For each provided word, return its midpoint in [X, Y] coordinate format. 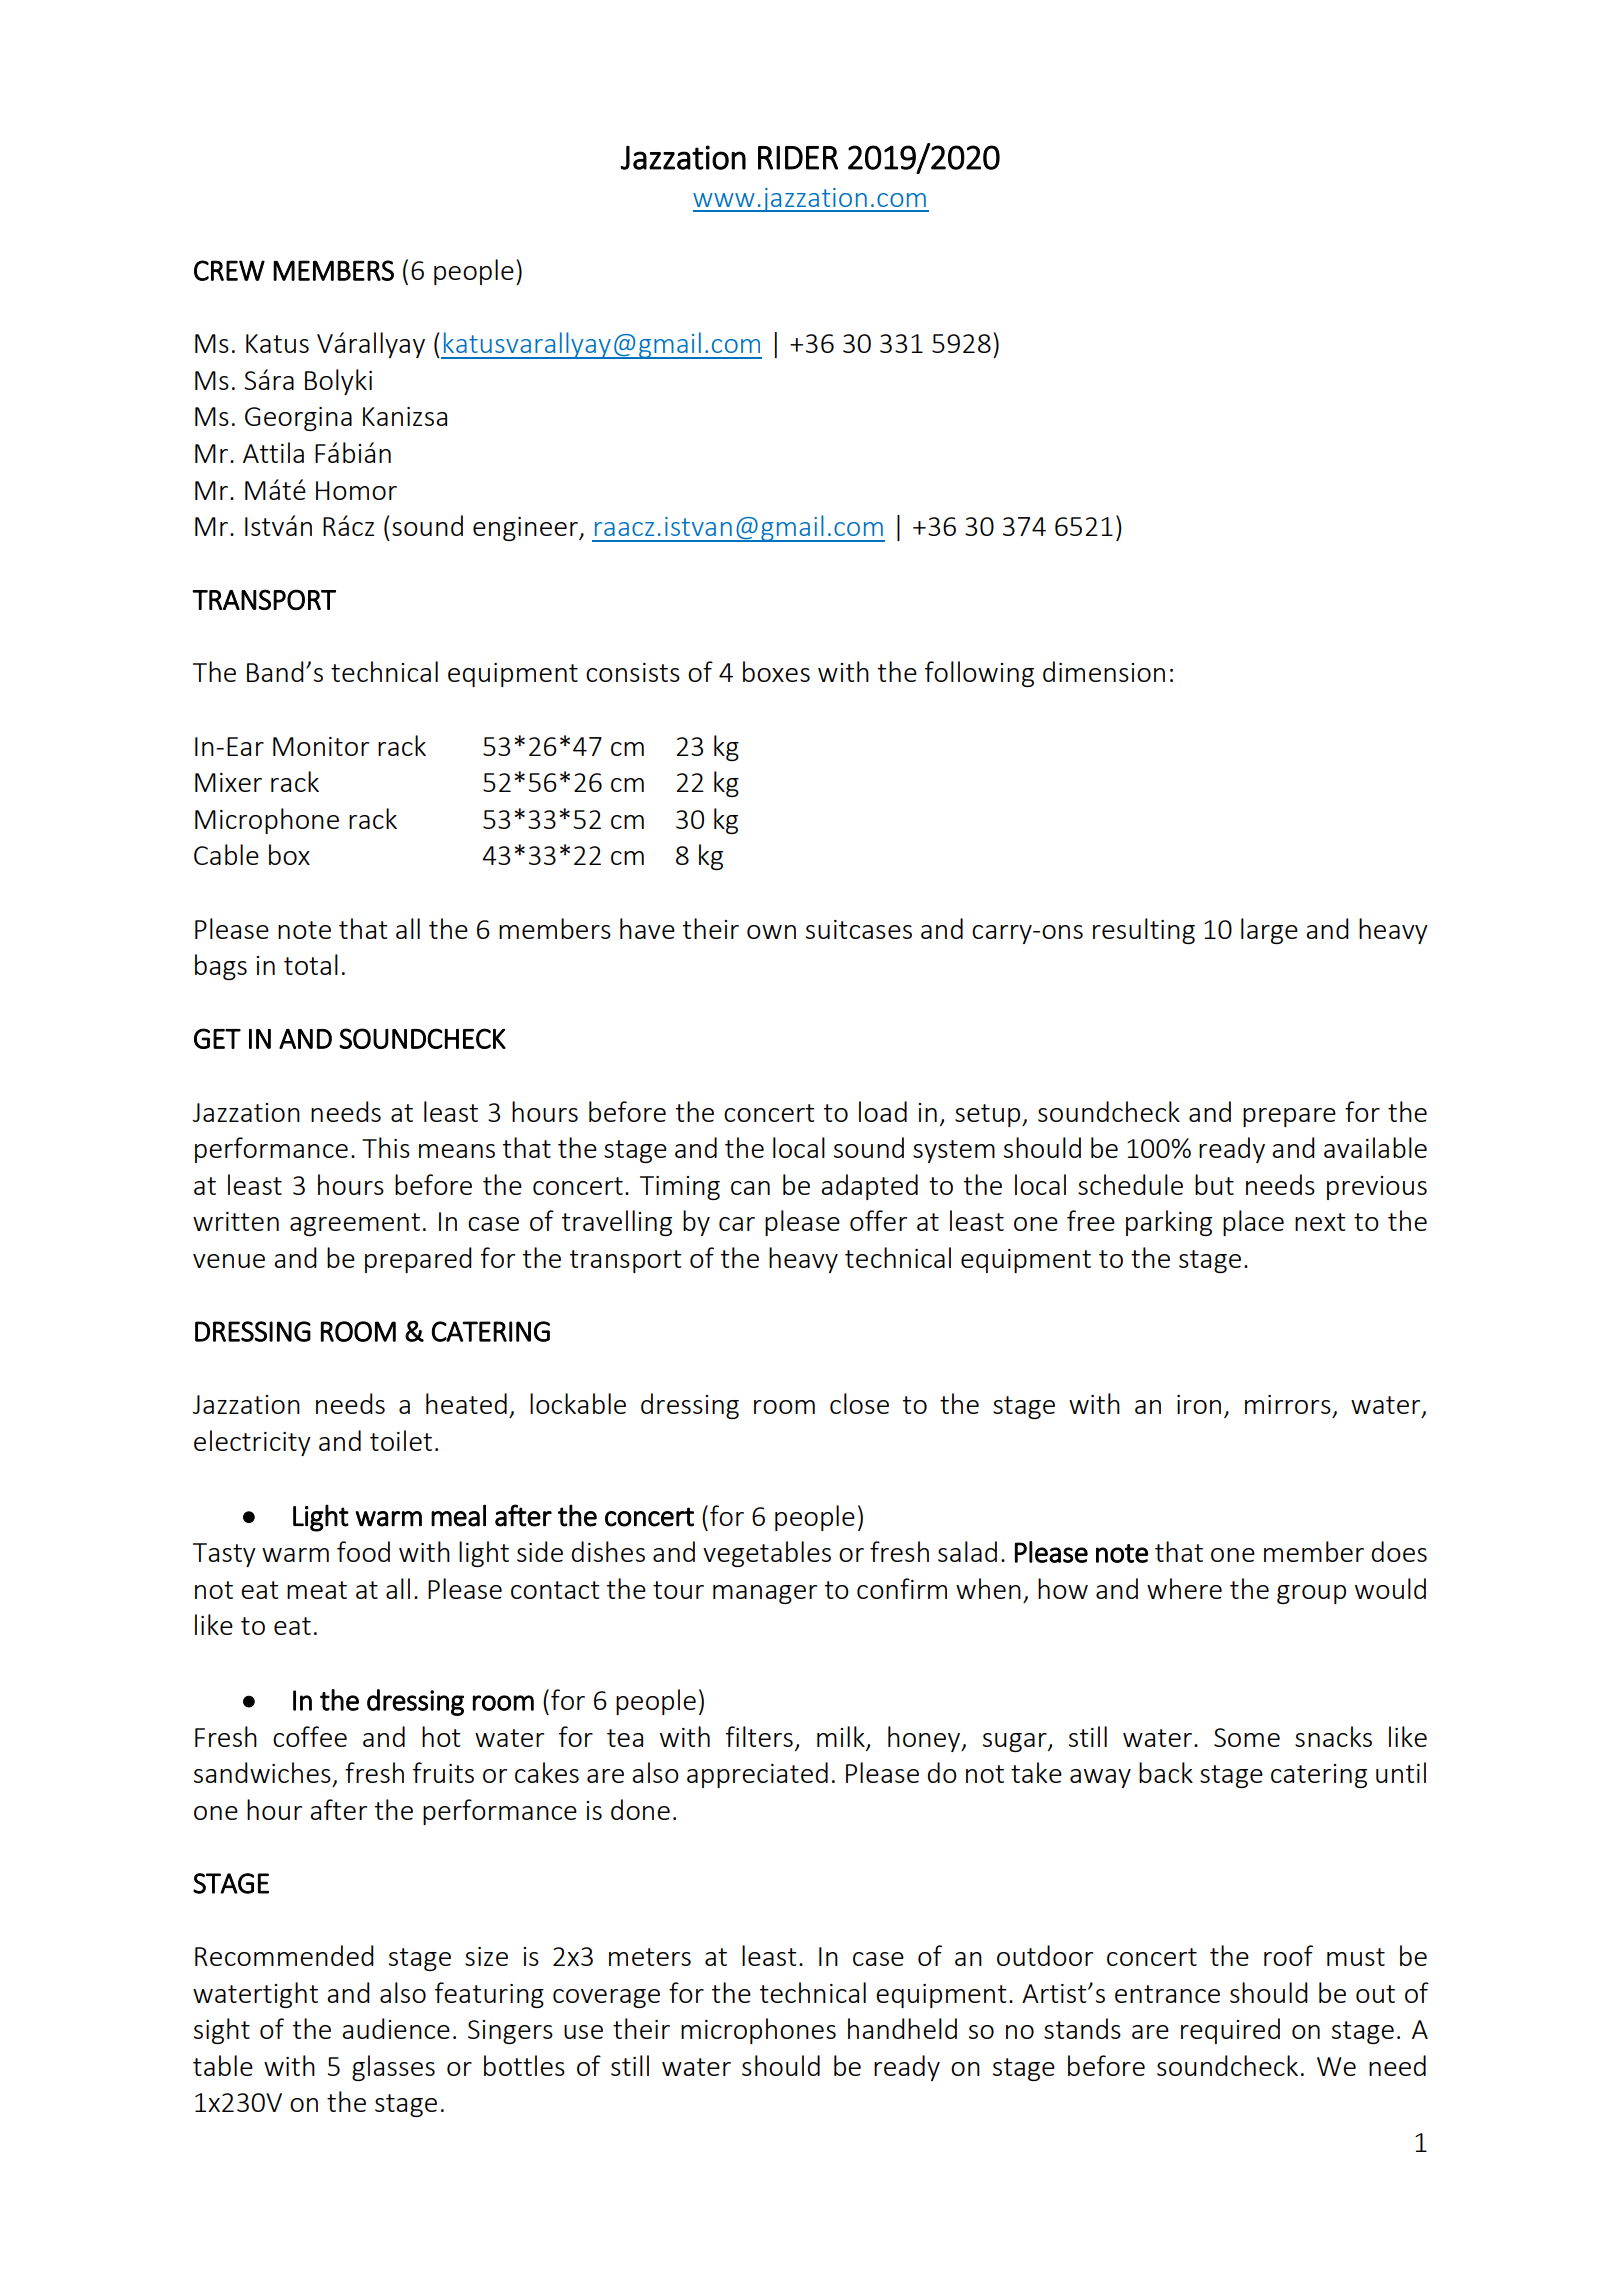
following [979, 674]
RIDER [798, 158]
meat [317, 1590]
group [1311, 1594]
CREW [229, 270]
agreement [355, 1224]
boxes [776, 671]
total [311, 964]
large [1269, 931]
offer [878, 1220]
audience [396, 2028]
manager [765, 1594]
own [771, 932]
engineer [527, 529]
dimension [1104, 671]
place [1253, 1223]
